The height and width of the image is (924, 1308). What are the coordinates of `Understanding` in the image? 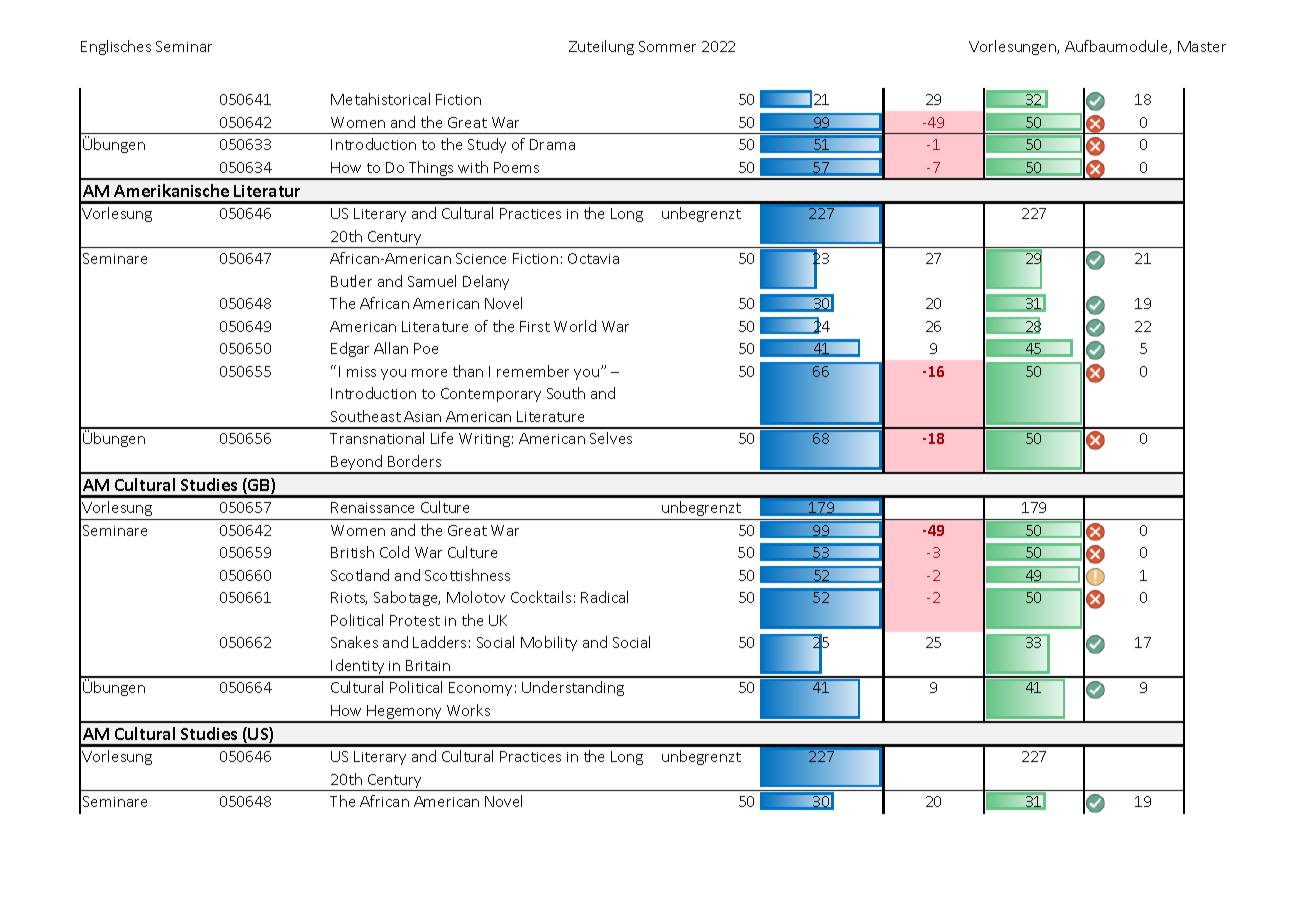 It's located at (573, 688).
